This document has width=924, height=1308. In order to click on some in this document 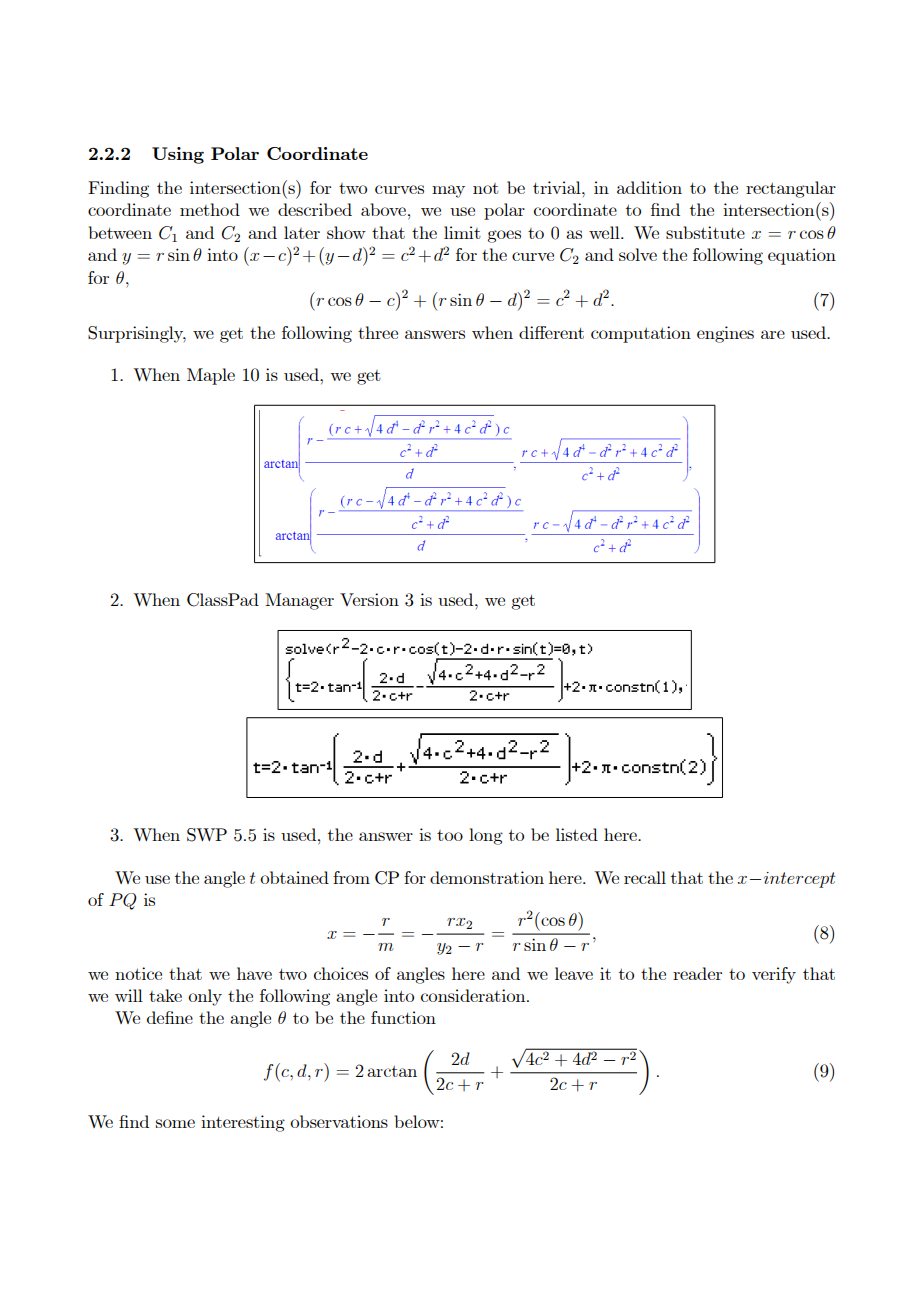, I will do `click(175, 1123)`.
